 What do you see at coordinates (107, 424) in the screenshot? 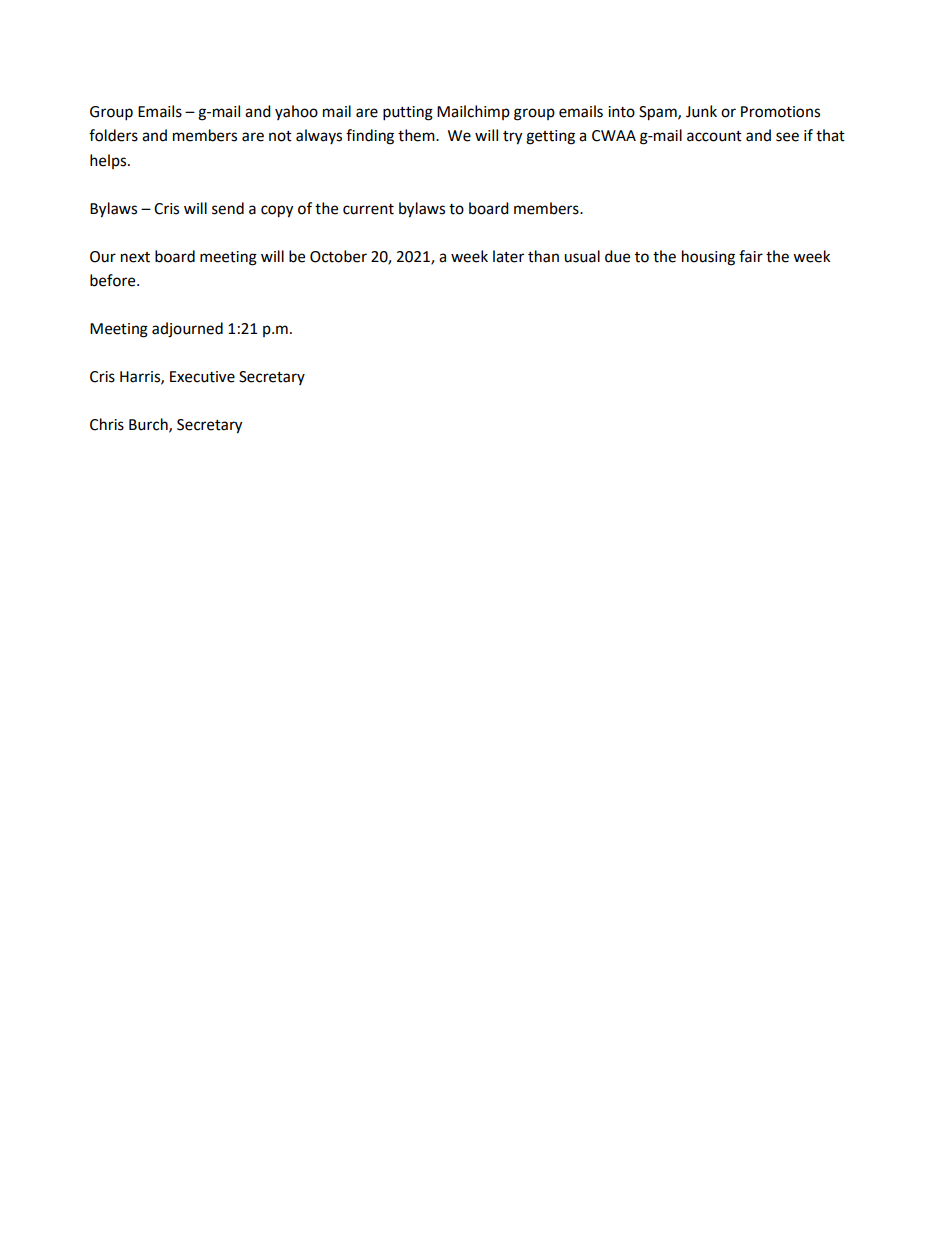
I see `Chris` at bounding box center [107, 424].
